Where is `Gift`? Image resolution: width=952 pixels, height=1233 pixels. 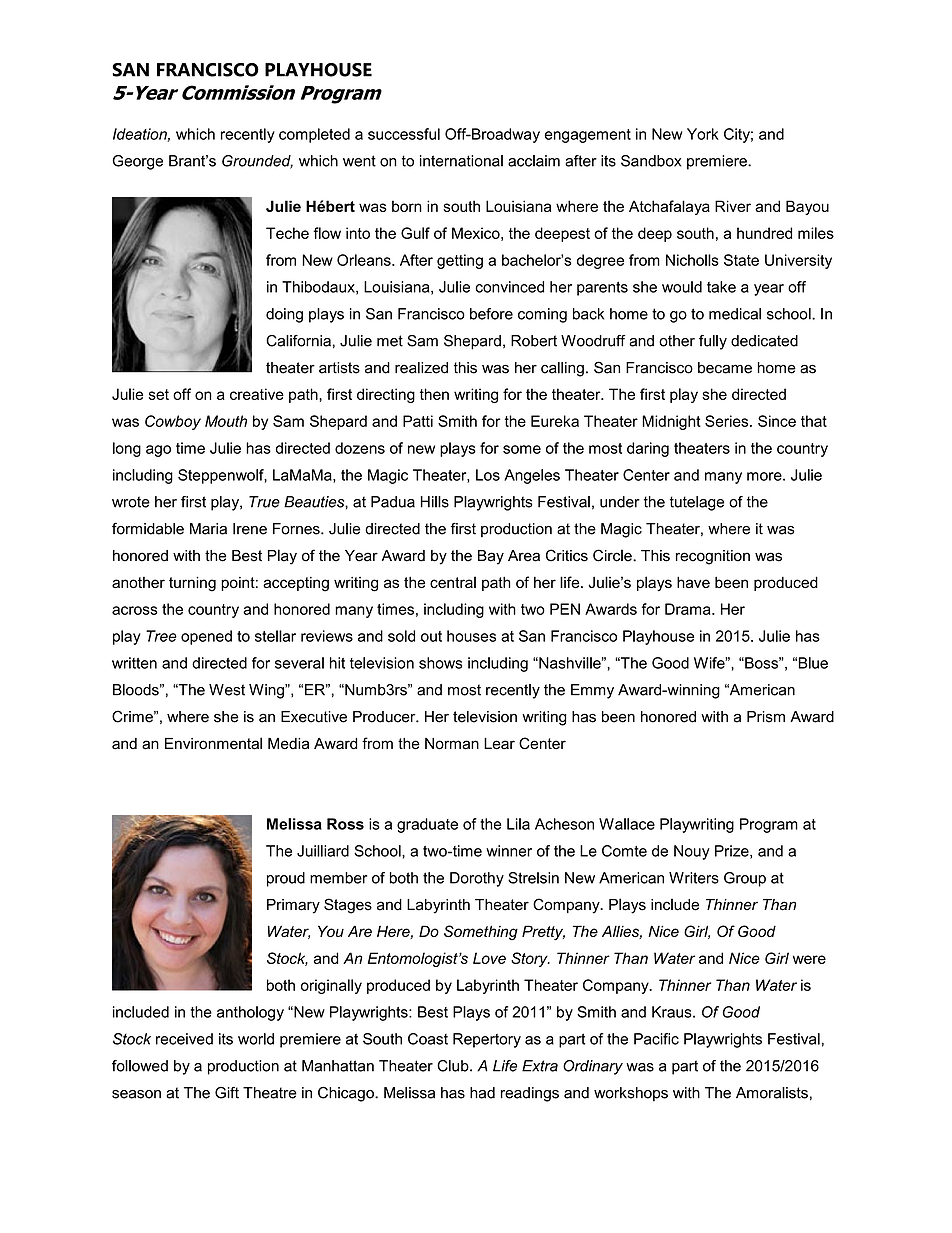
Gift is located at coordinates (227, 1093).
